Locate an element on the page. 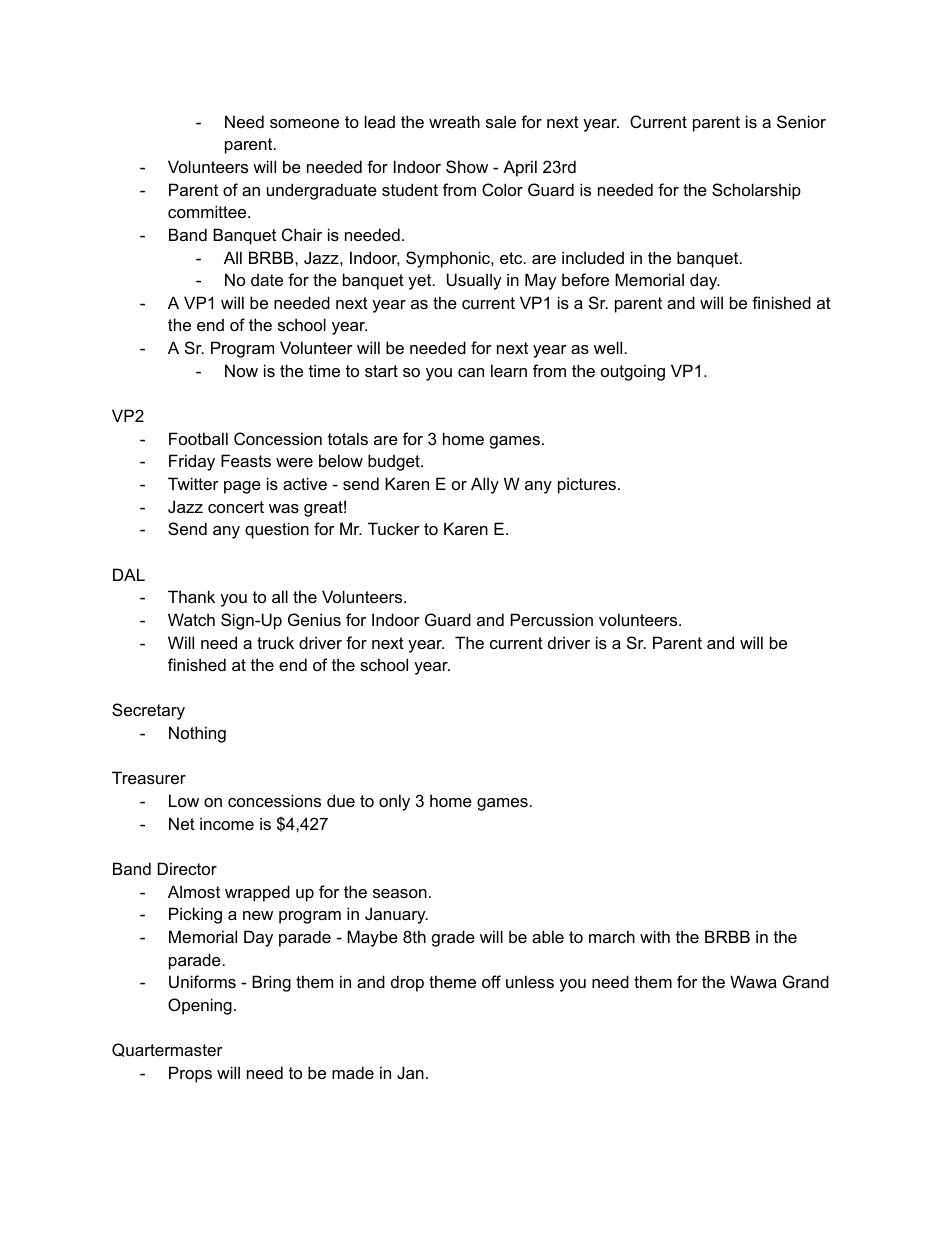 This document has height=1233, width=952. Show is located at coordinates (467, 166).
